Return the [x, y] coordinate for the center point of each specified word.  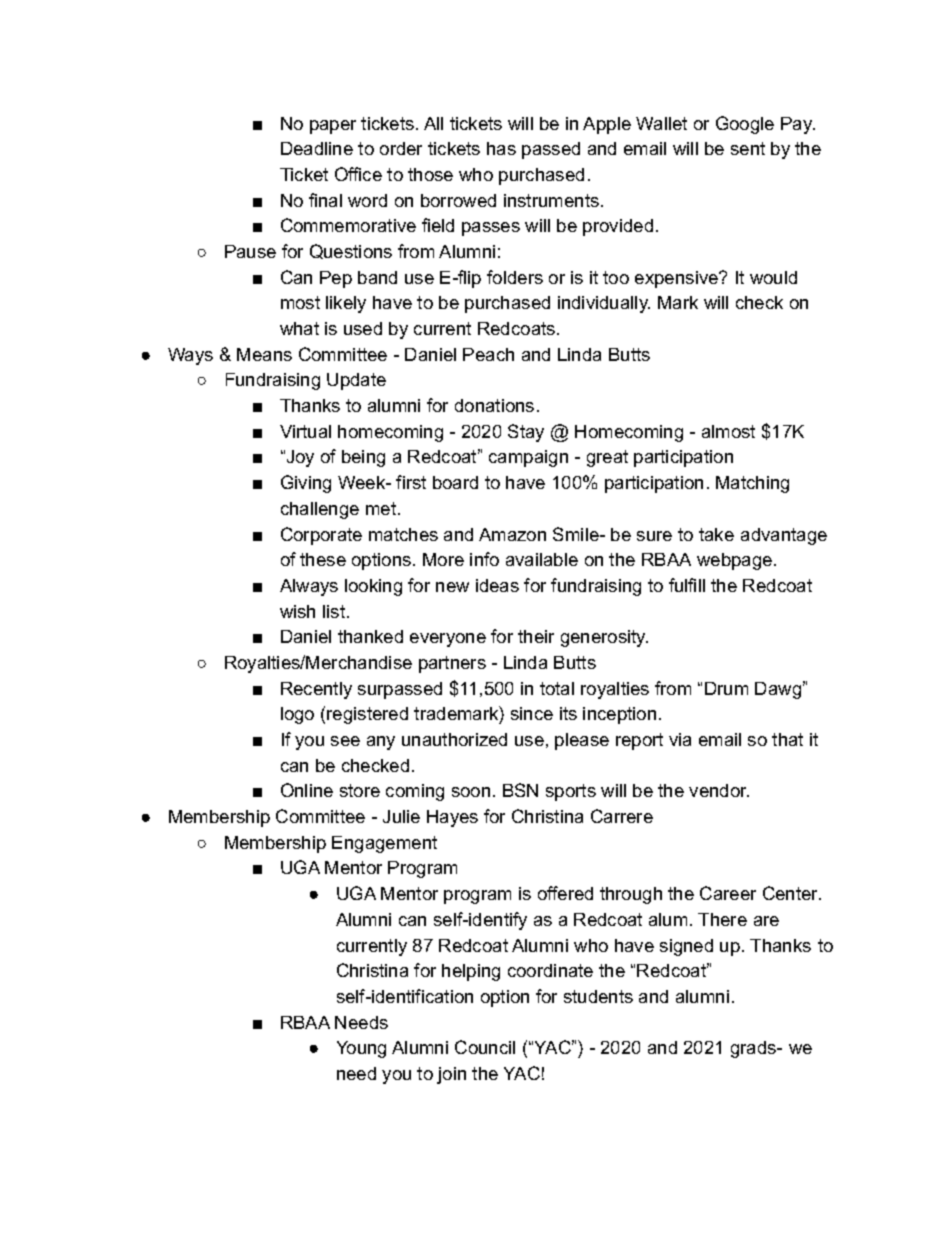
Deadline [317, 148]
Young [361, 1049]
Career [728, 893]
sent [748, 148]
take [716, 534]
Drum [726, 688]
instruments [551, 200]
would [773, 277]
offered [565, 893]
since [532, 713]
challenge [320, 510]
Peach [488, 354]
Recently [316, 690]
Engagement [384, 844]
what [299, 328]
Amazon [512, 534]
